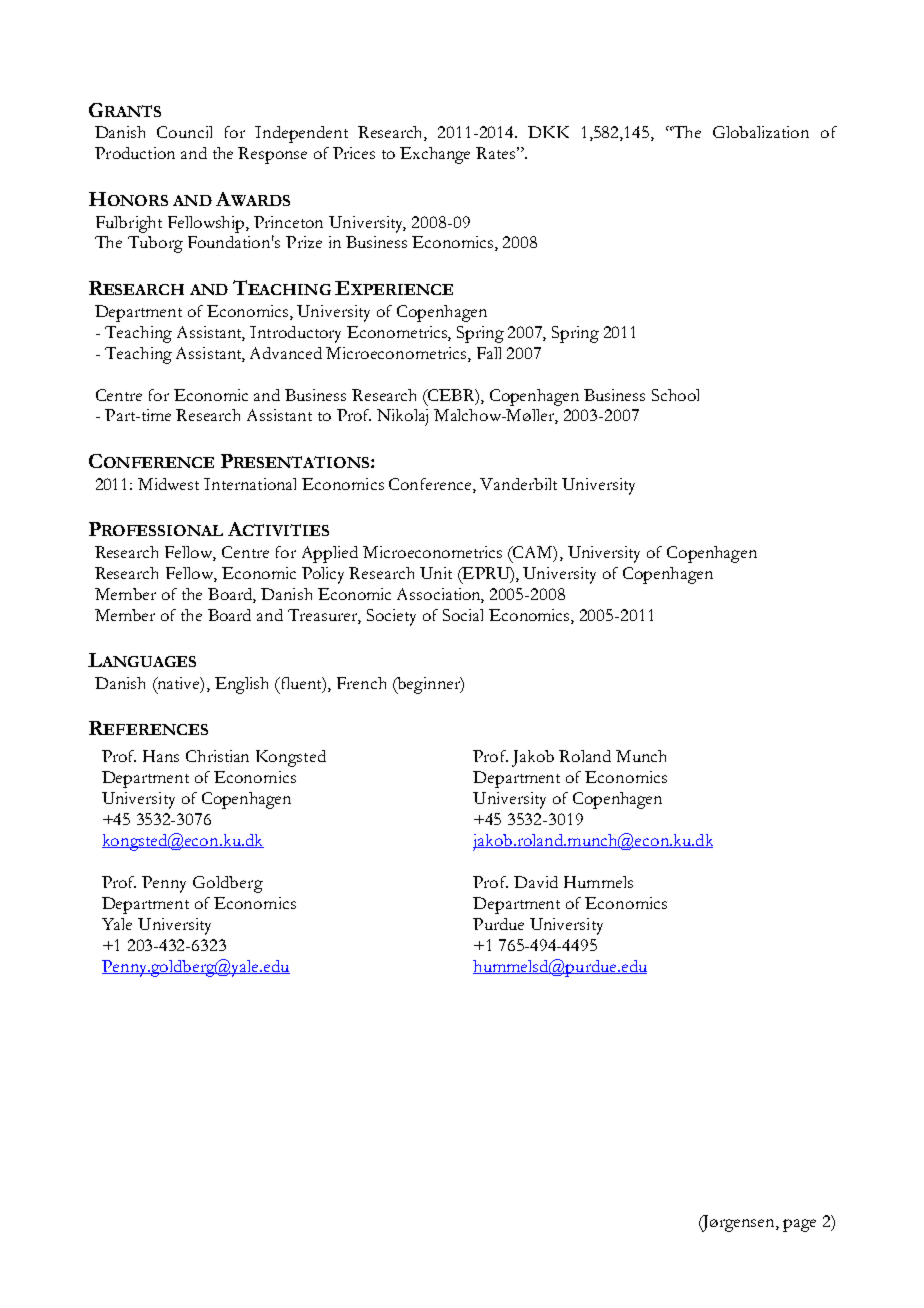 The height and width of the screenshot is (1308, 924). What do you see at coordinates (675, 395) in the screenshot?
I see `School` at bounding box center [675, 395].
